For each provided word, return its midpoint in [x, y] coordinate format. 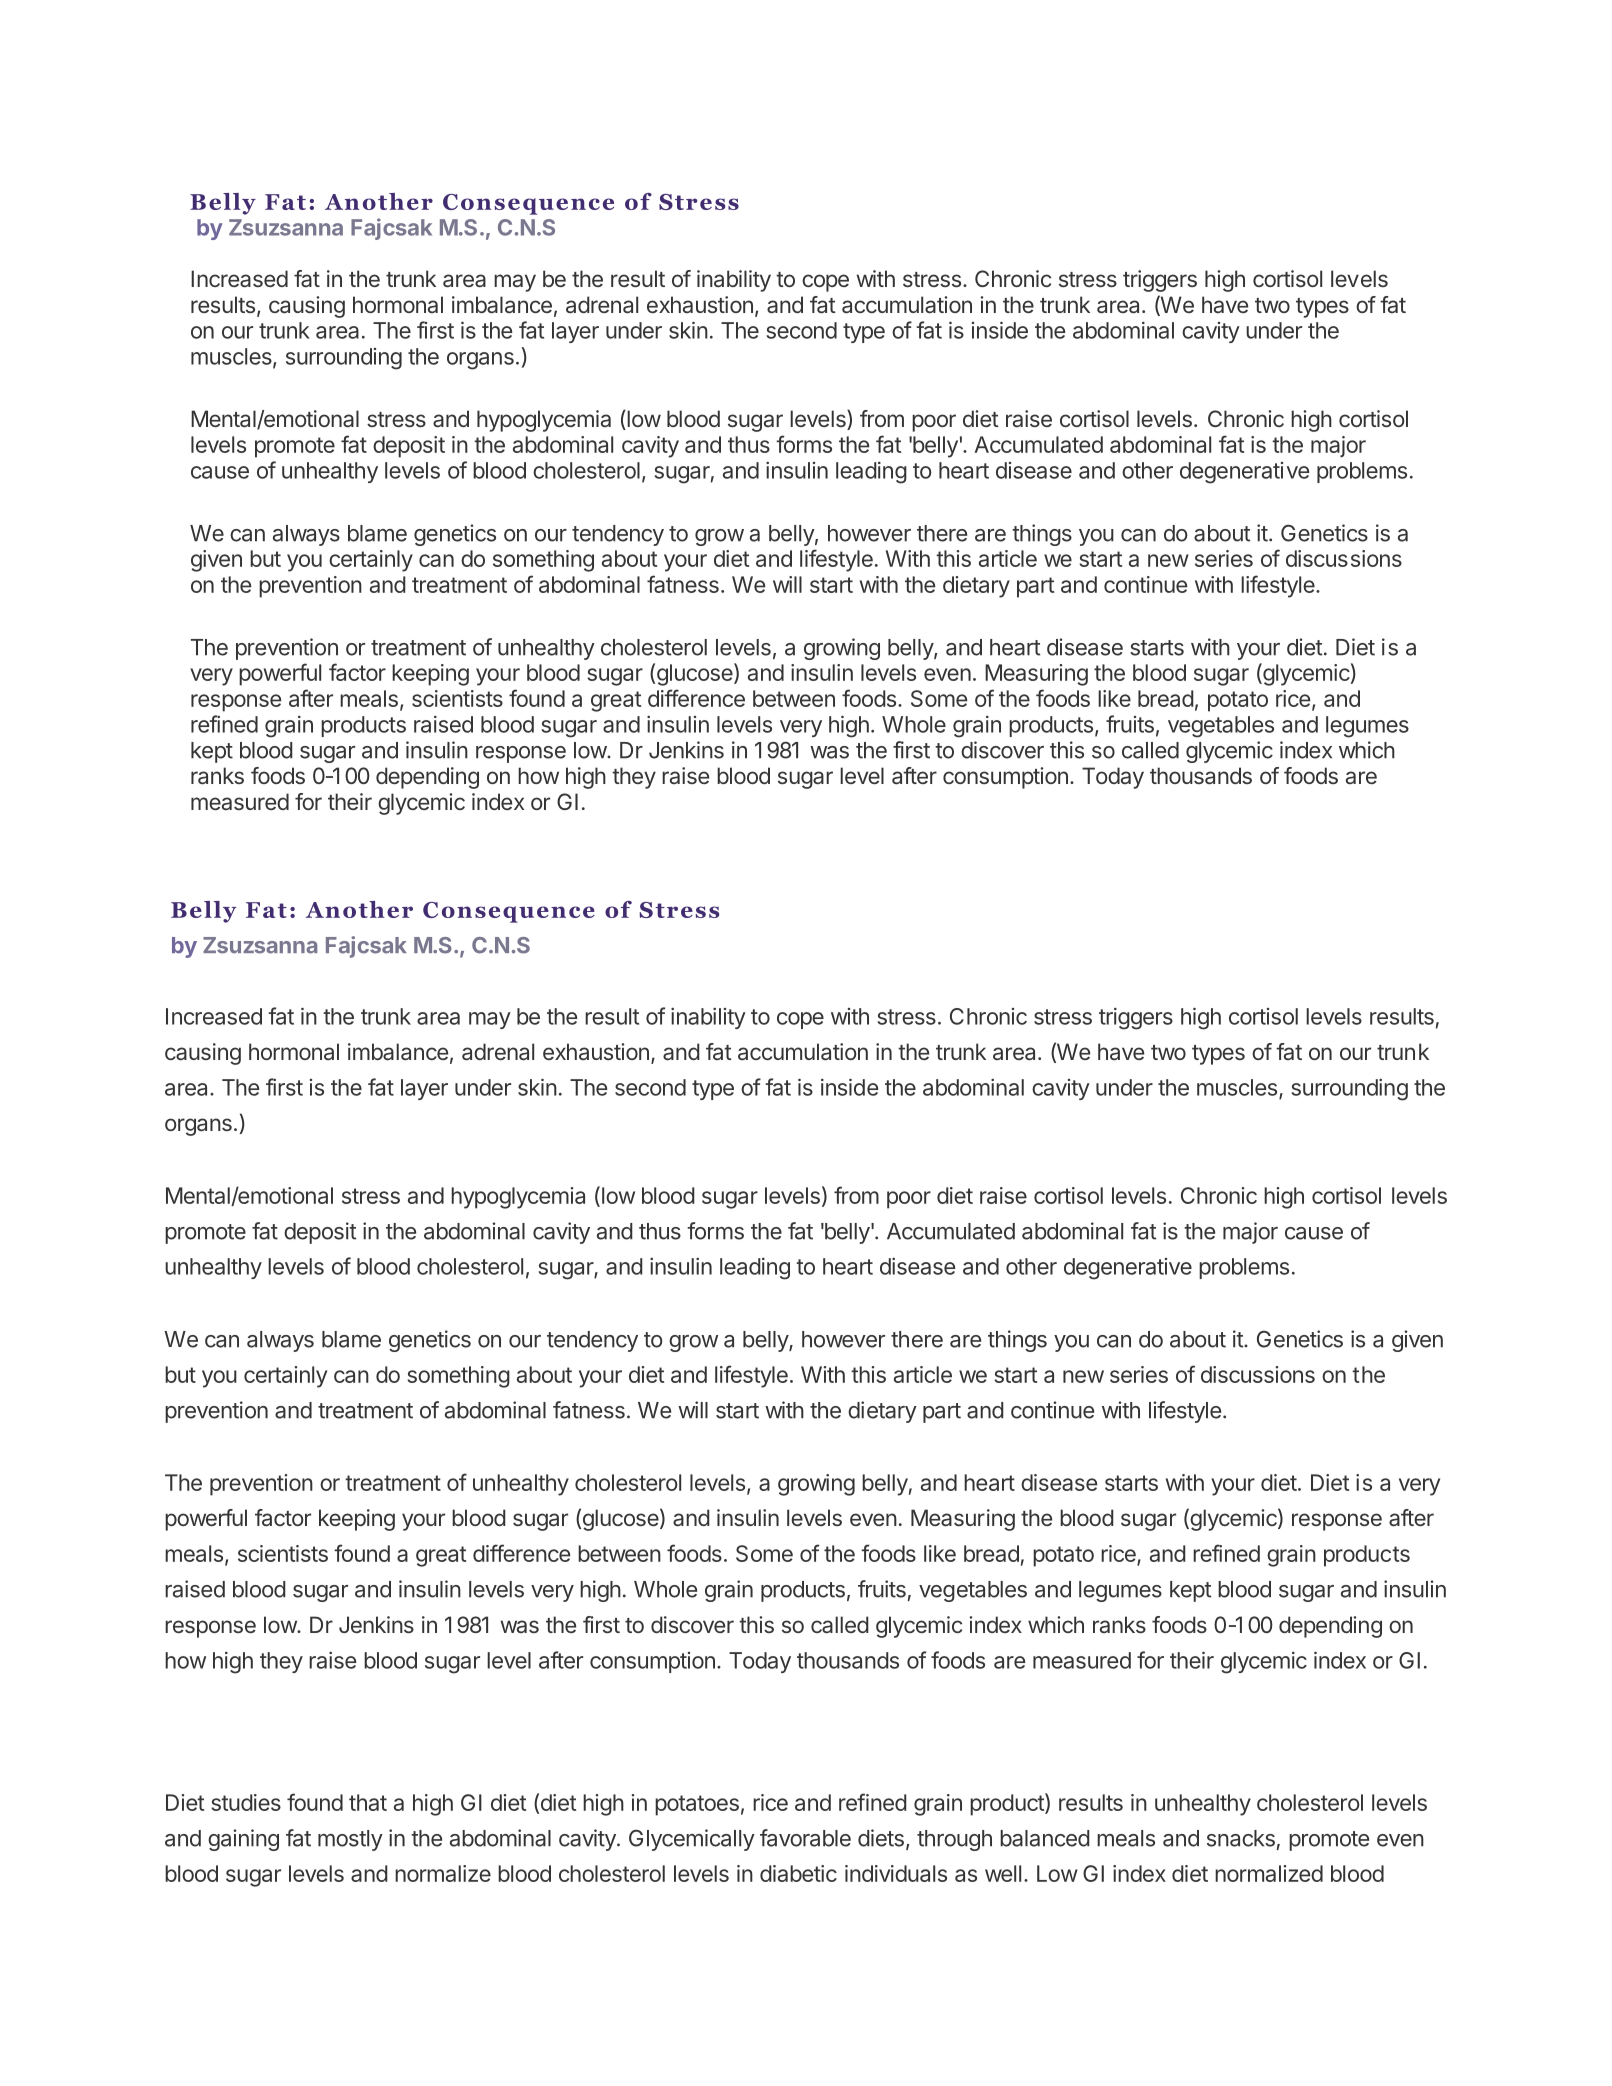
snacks [1241, 1838]
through [954, 1840]
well [1003, 1873]
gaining [243, 1840]
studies [246, 1802]
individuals [896, 1873]
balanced [1045, 1838]
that [368, 1802]
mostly [350, 1840]
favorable [805, 1838]
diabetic [798, 1873]
